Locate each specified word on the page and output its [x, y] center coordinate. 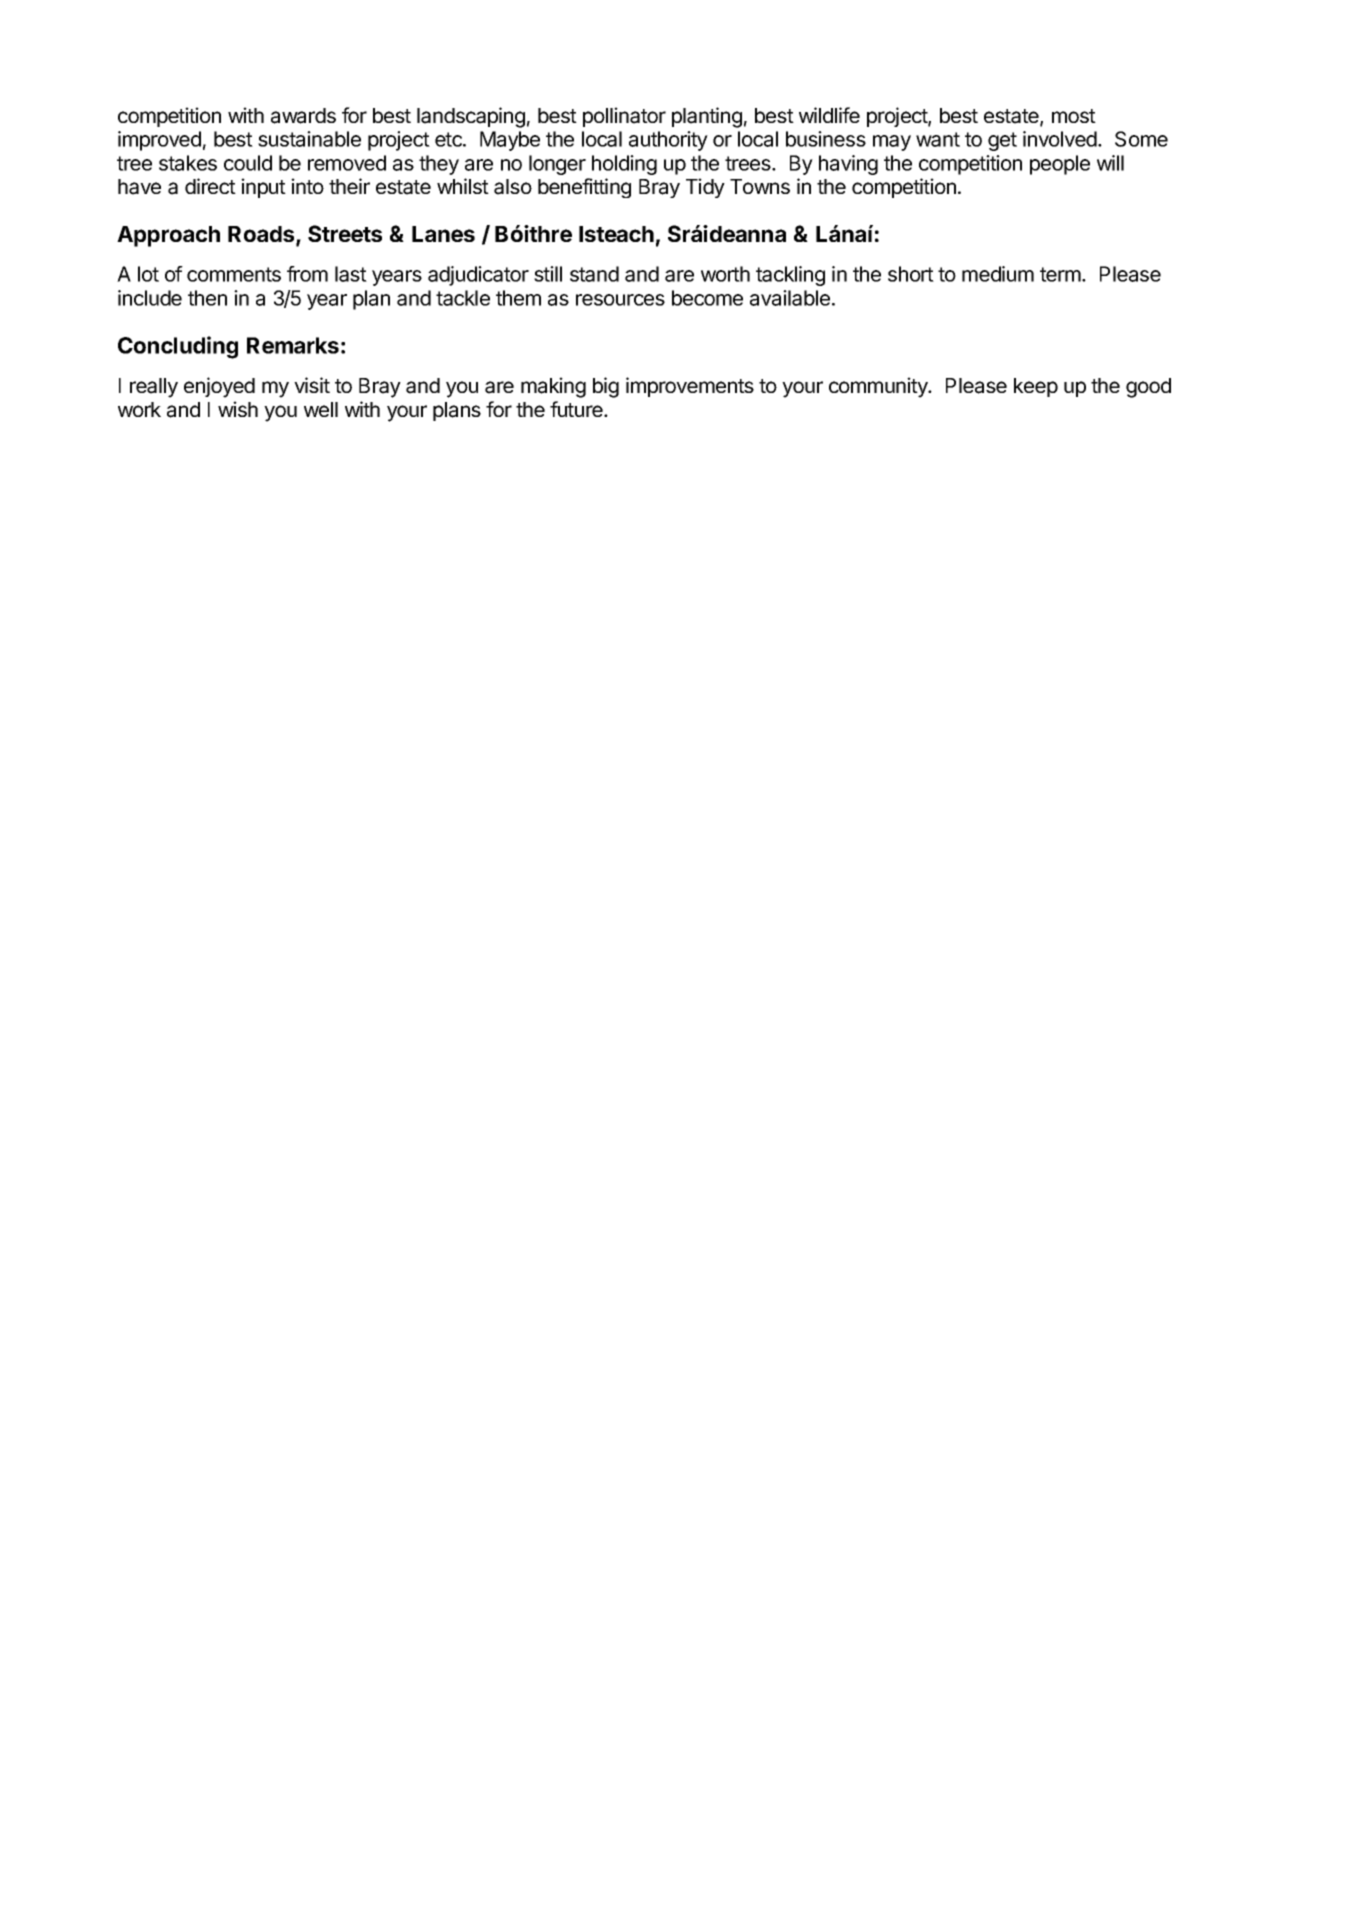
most [1074, 116]
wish [238, 409]
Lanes [443, 234]
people [1060, 165]
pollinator [624, 117]
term [1060, 274]
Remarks [293, 345]
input [263, 188]
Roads [262, 235]
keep [1036, 387]
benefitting [584, 188]
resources [620, 300]
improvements [690, 387]
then [207, 298]
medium [998, 274]
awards [303, 116]
